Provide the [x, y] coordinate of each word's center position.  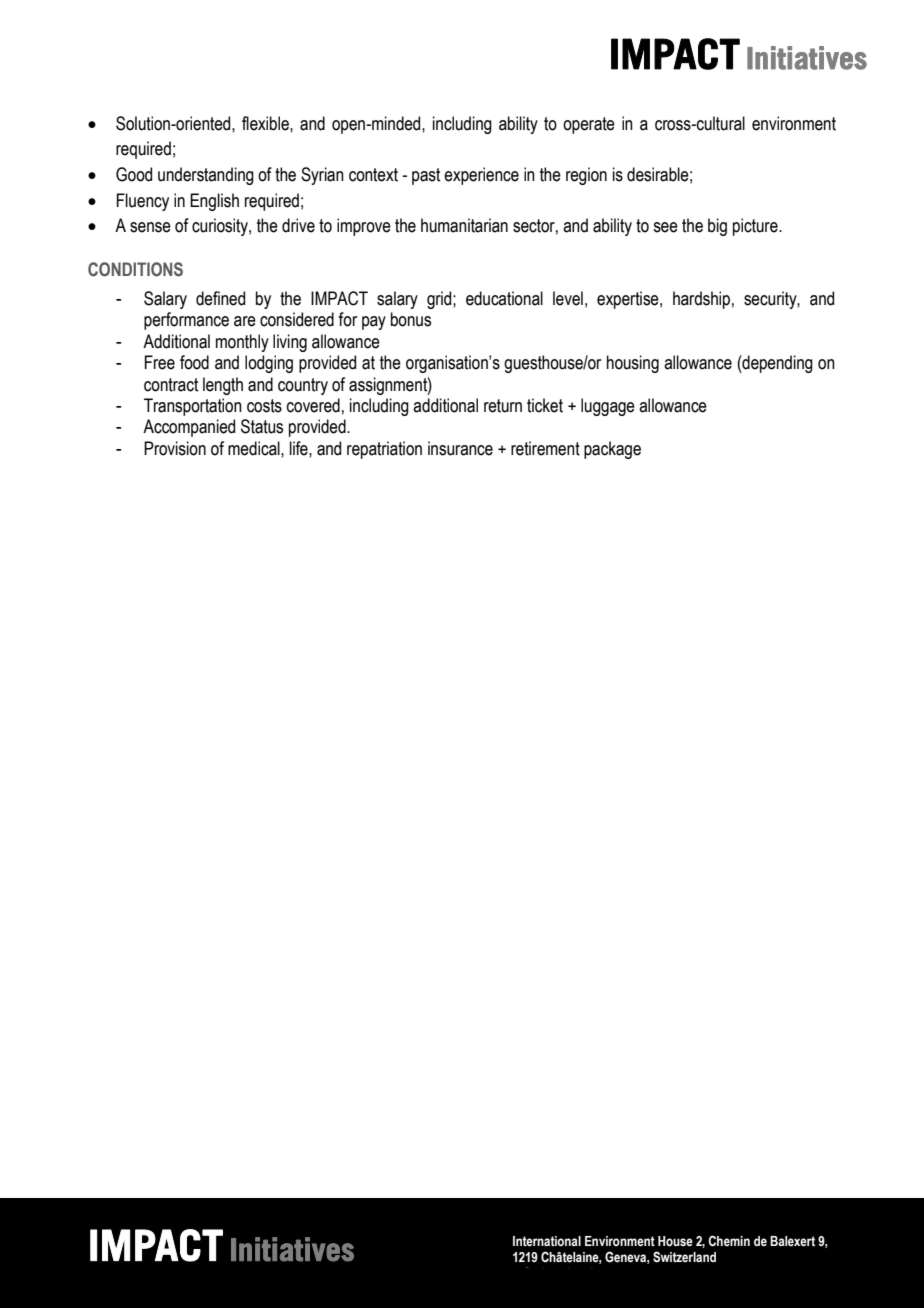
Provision [175, 448]
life [300, 448]
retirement [545, 448]
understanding [206, 176]
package [612, 450]
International [547, 1241]
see [665, 227]
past [426, 176]
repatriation [384, 450]
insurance [460, 448]
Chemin [729, 1241]
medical [255, 448]
